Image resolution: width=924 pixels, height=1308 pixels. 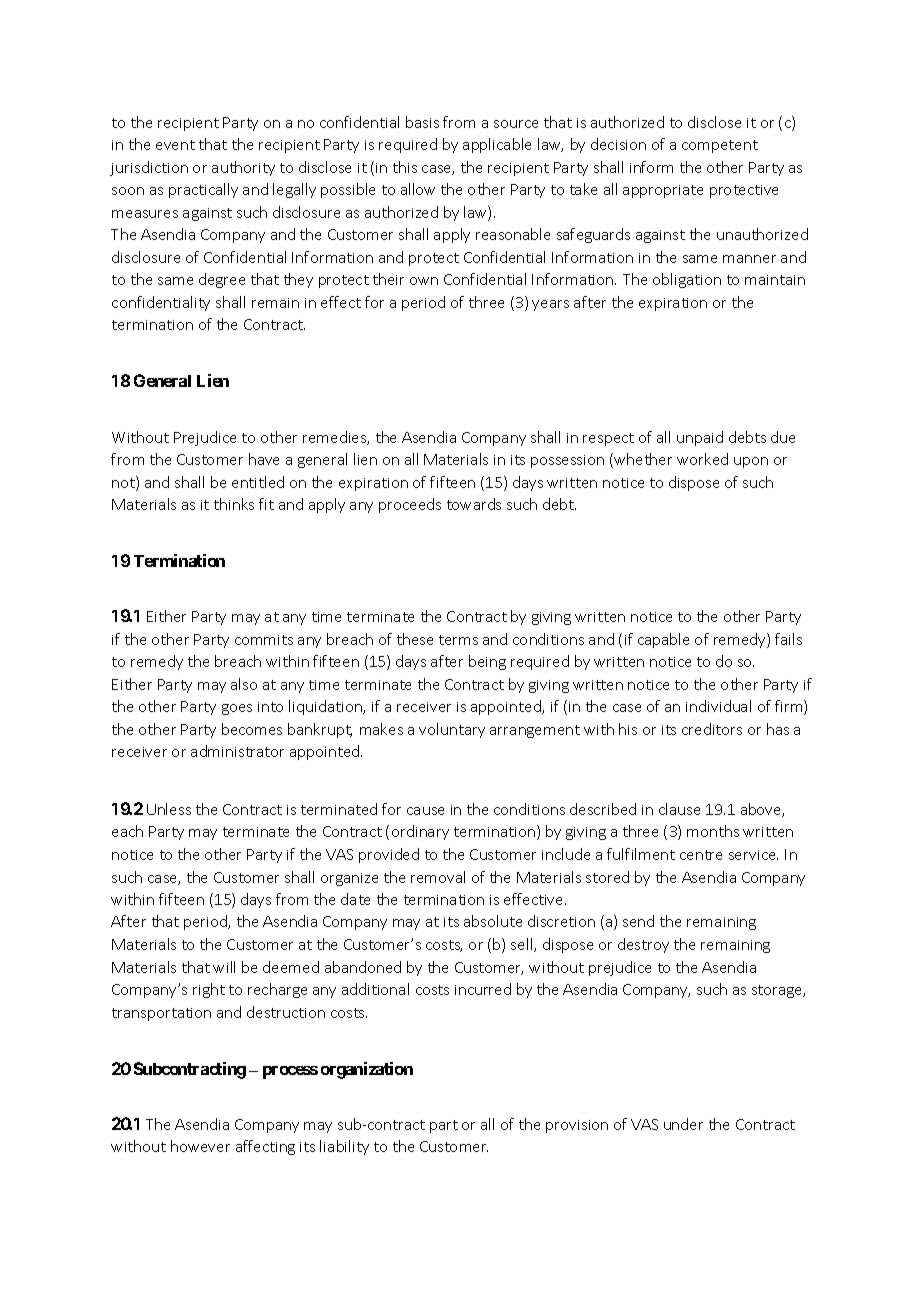 What do you see at coordinates (497, 145) in the screenshot?
I see `applicable` at bounding box center [497, 145].
